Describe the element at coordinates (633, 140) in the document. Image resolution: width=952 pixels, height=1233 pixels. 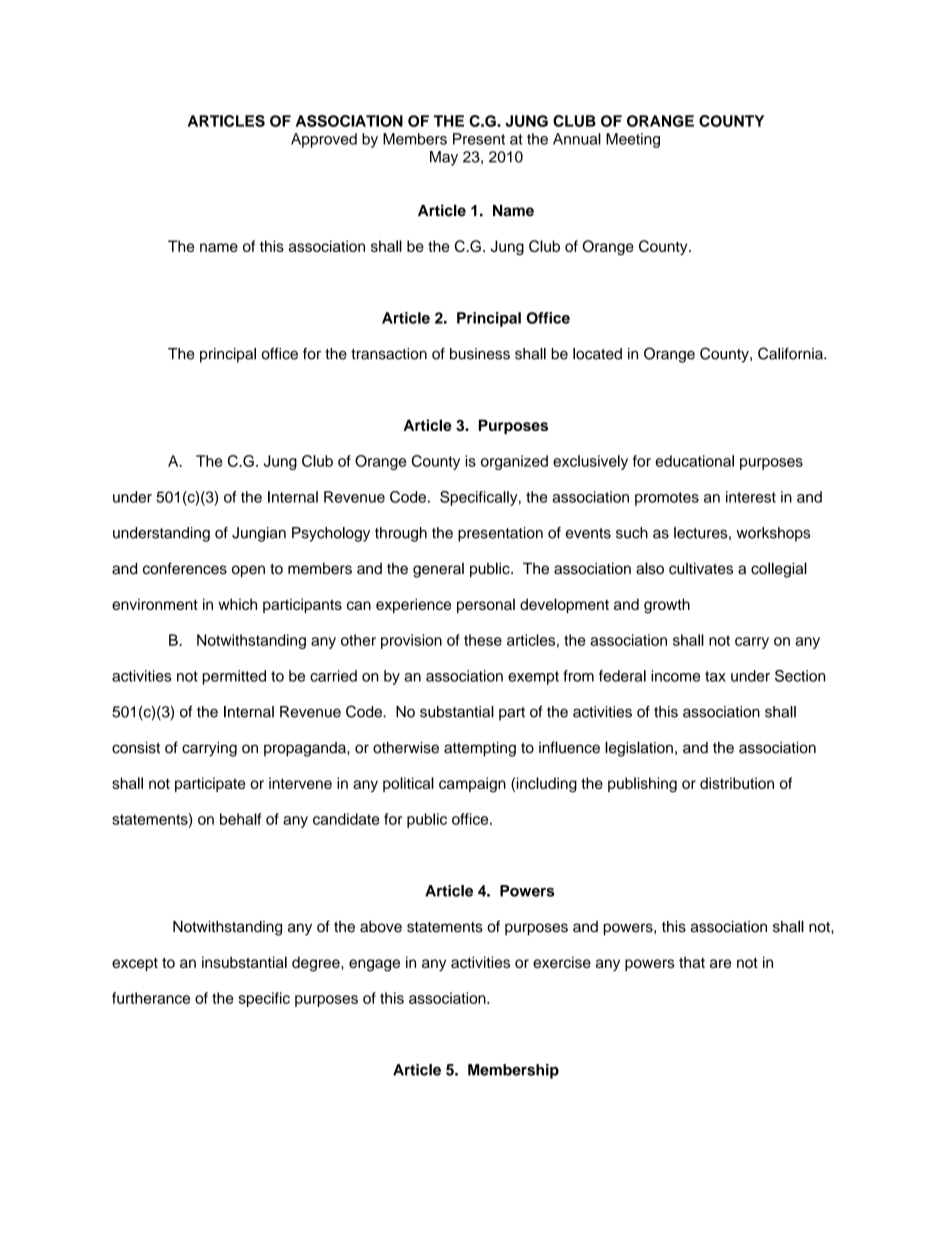
I see `Meeting` at that location.
